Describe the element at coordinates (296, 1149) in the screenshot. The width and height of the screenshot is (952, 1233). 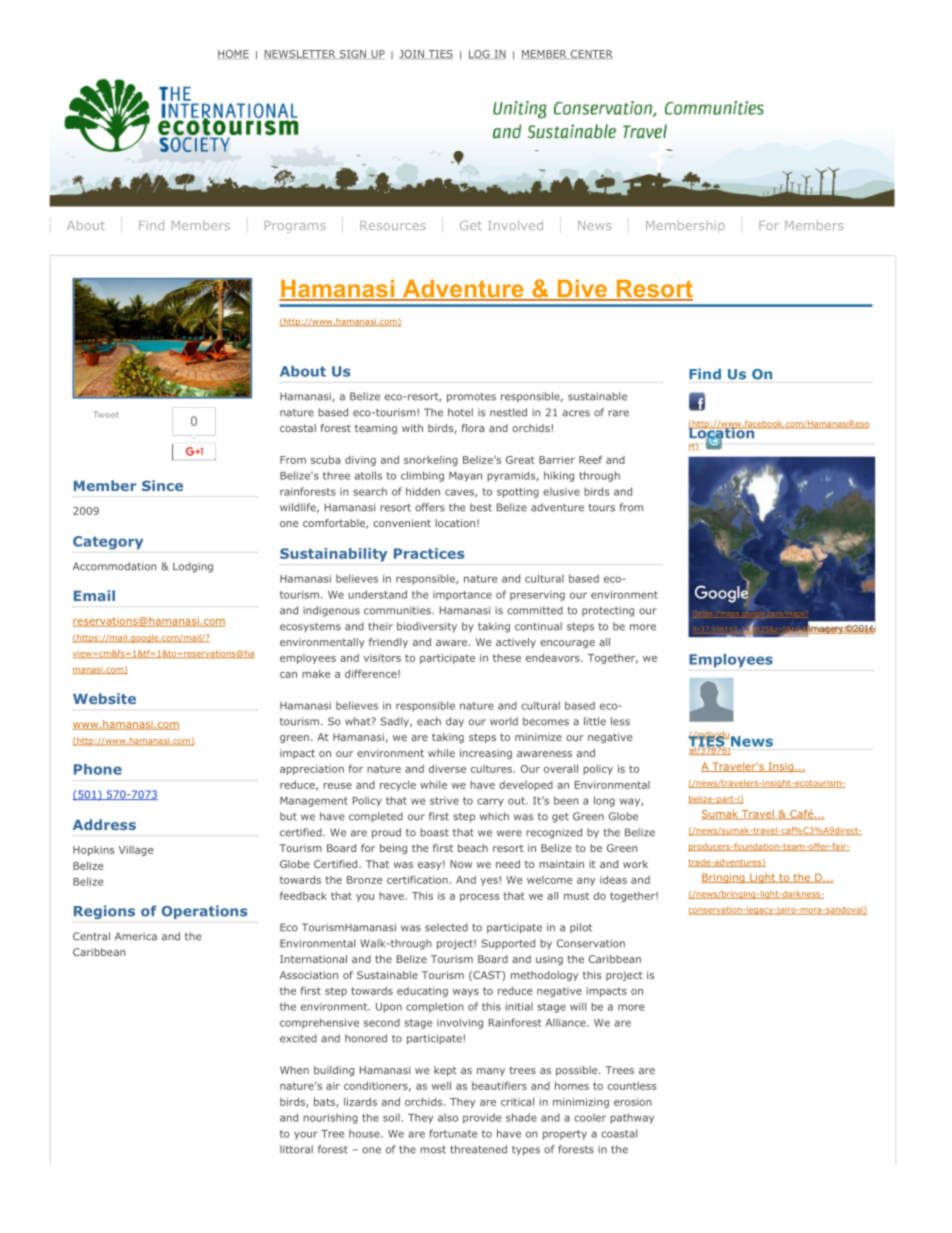
I see `littoral` at that location.
